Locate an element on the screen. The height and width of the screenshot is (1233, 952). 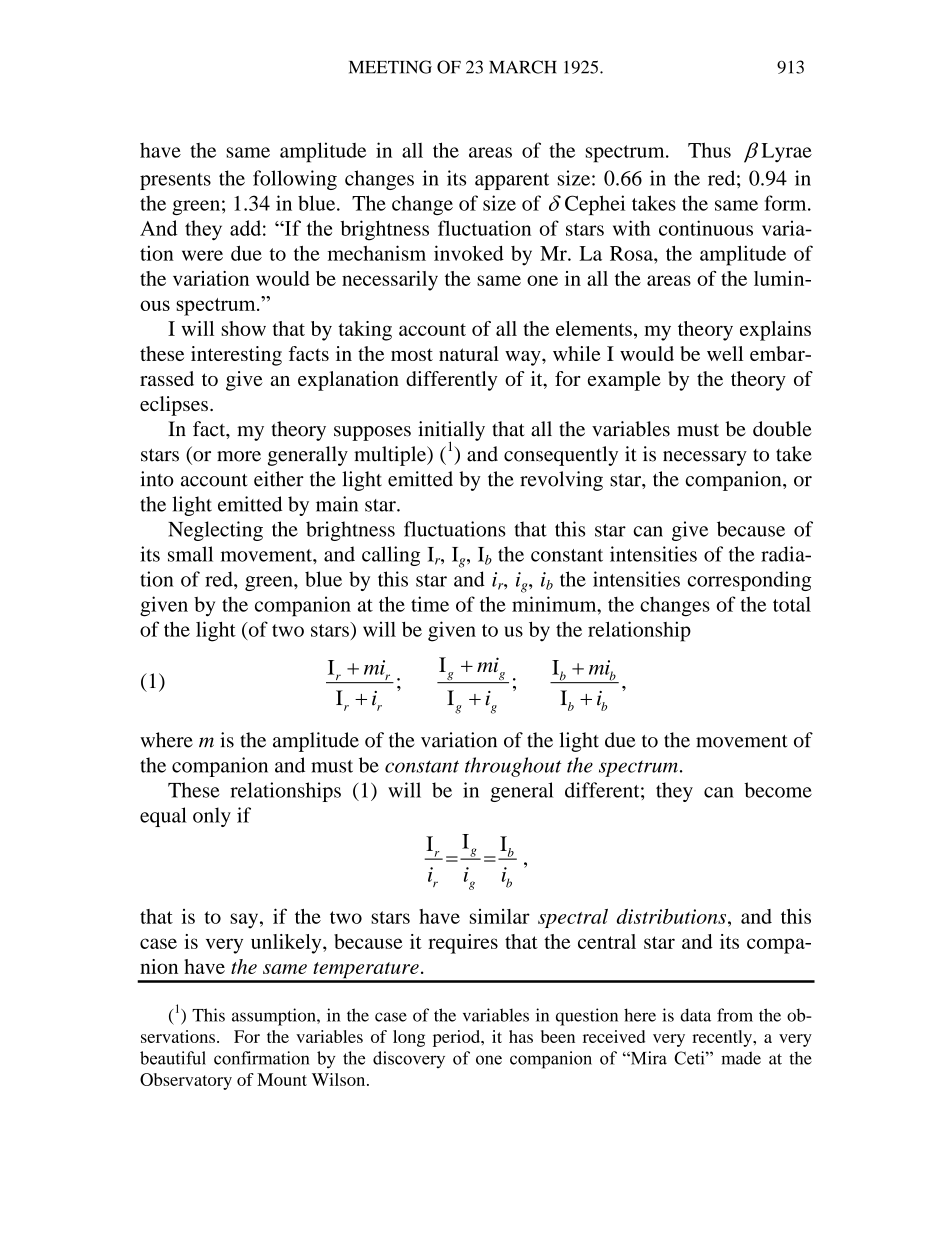
time is located at coordinates (430, 604).
